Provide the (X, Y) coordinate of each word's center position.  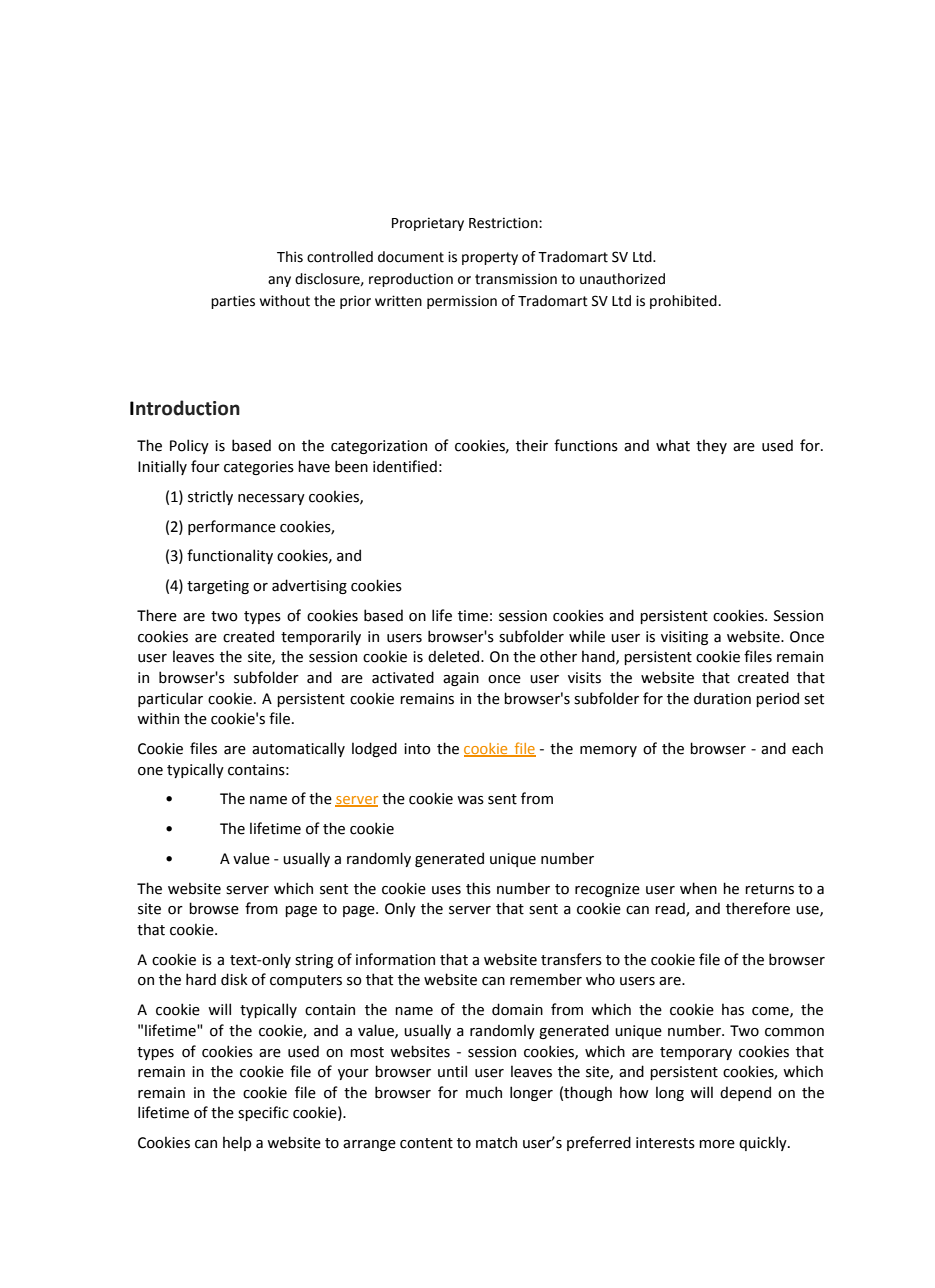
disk (234, 979)
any (279, 281)
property (490, 258)
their (532, 445)
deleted (455, 656)
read (671, 909)
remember (546, 979)
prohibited (683, 302)
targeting (218, 587)
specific (263, 1113)
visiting (684, 638)
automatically (298, 749)
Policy (189, 446)
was (470, 800)
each (807, 748)
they (711, 446)
